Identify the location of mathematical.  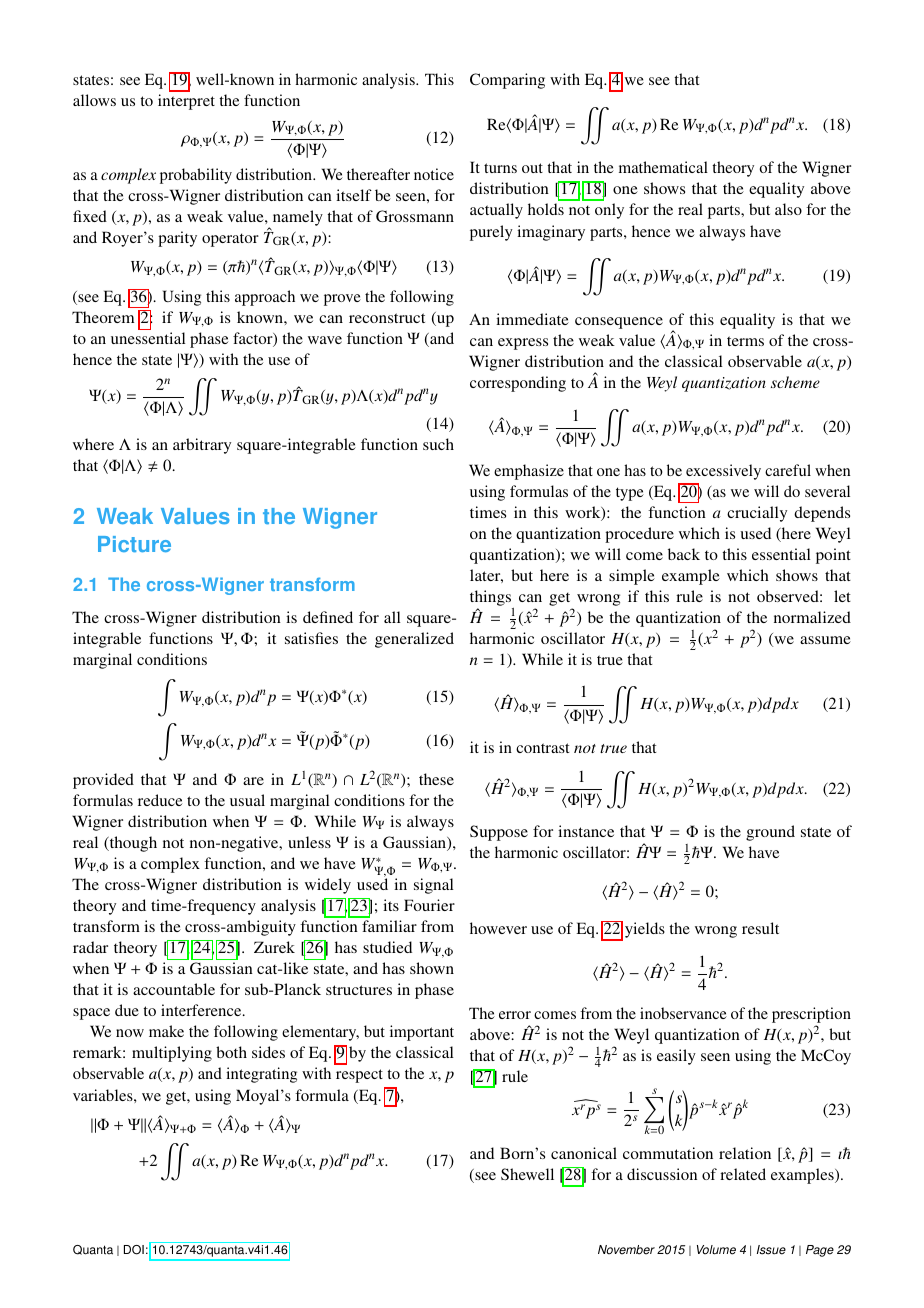
(663, 167).
